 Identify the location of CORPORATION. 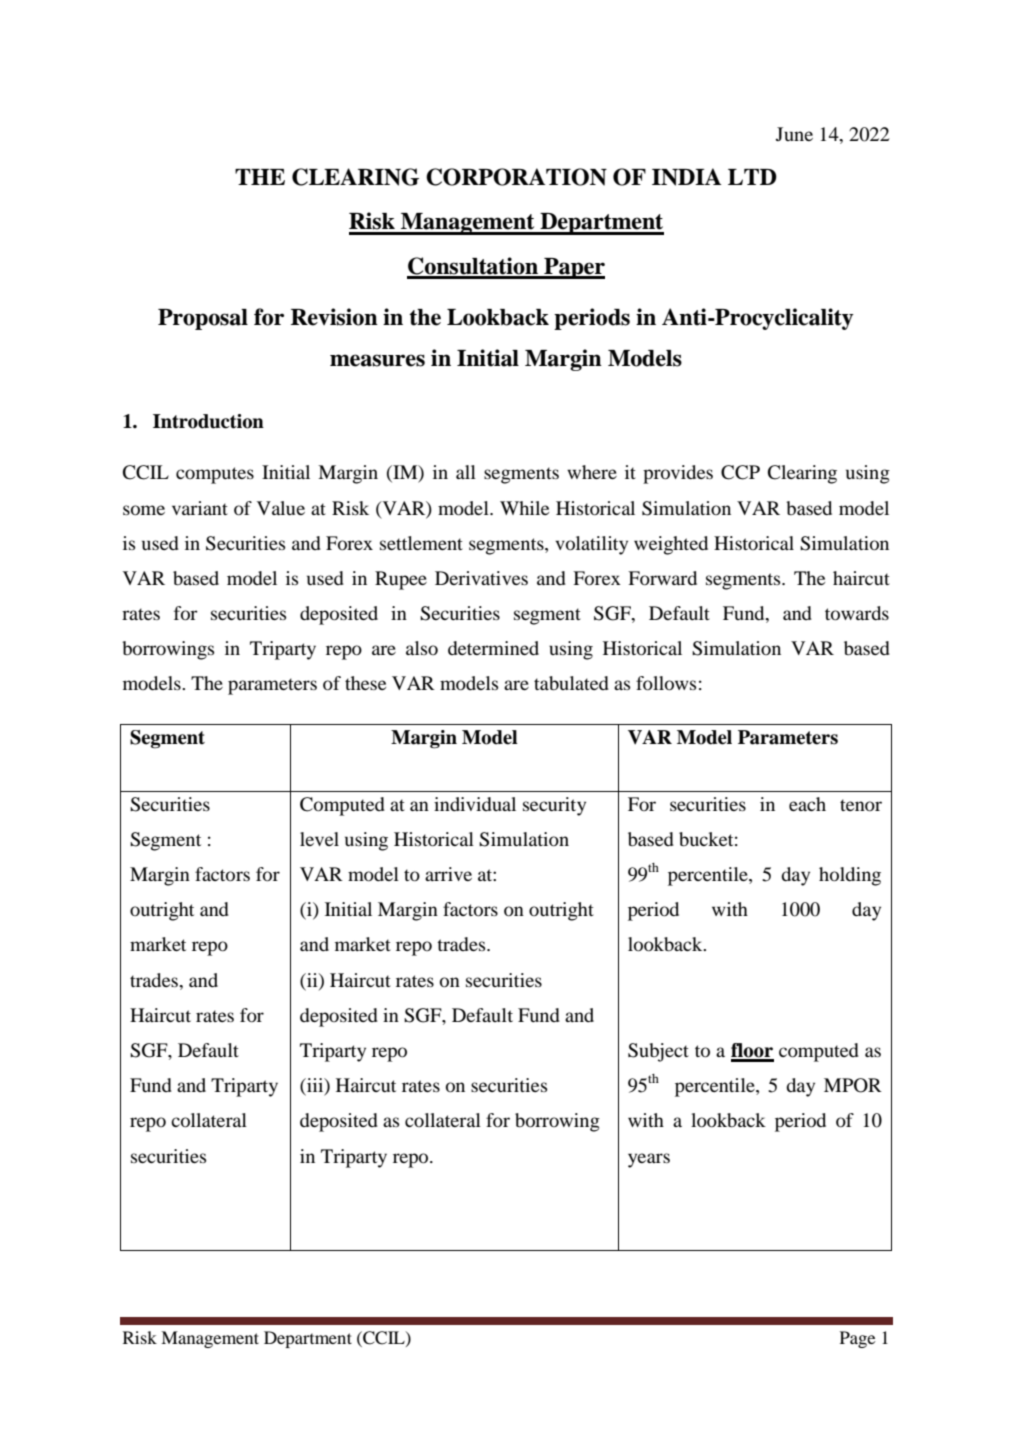
(516, 177).
